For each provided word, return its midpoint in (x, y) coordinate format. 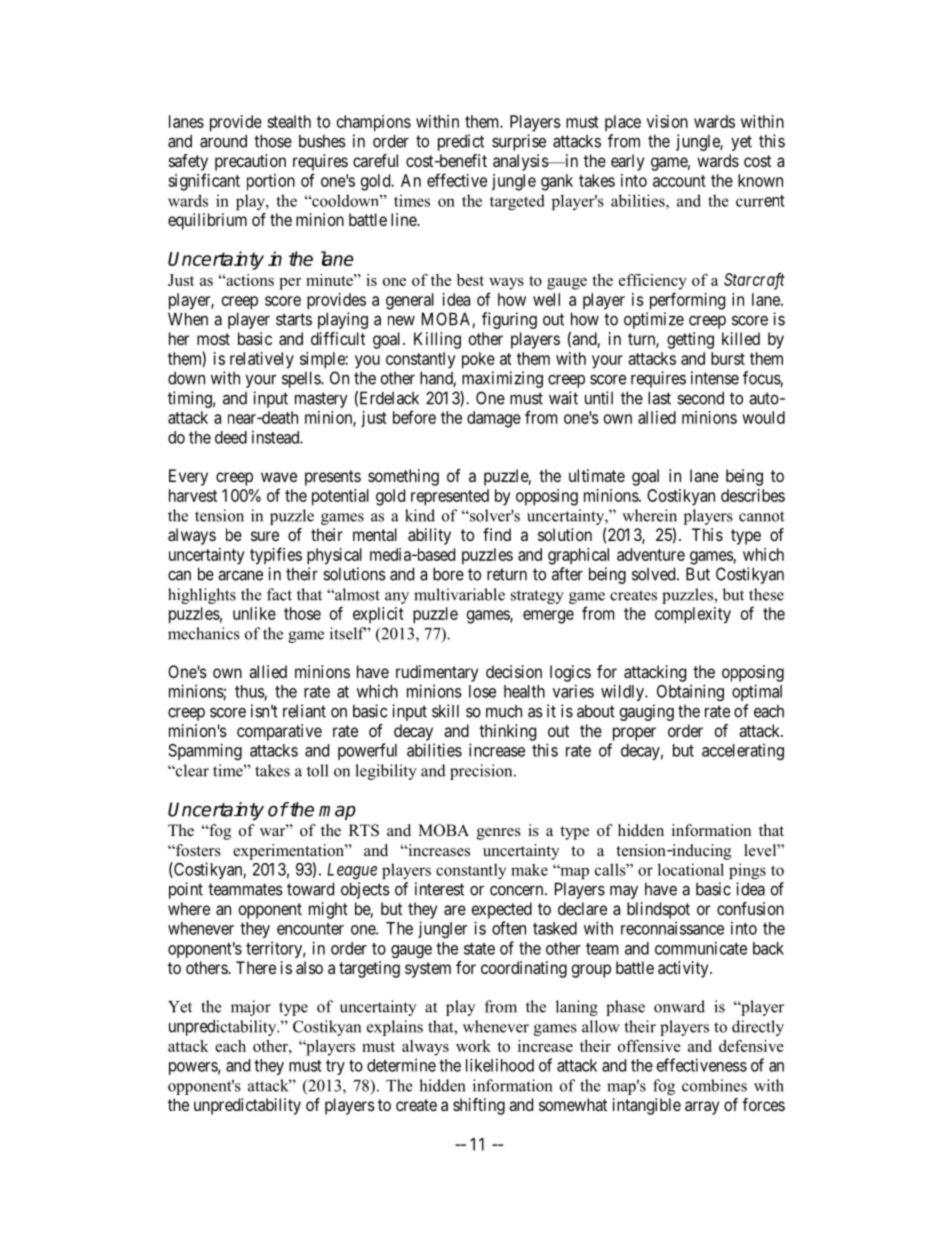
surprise (519, 142)
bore (448, 574)
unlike (254, 613)
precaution (250, 162)
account (679, 181)
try (335, 1067)
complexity (693, 615)
